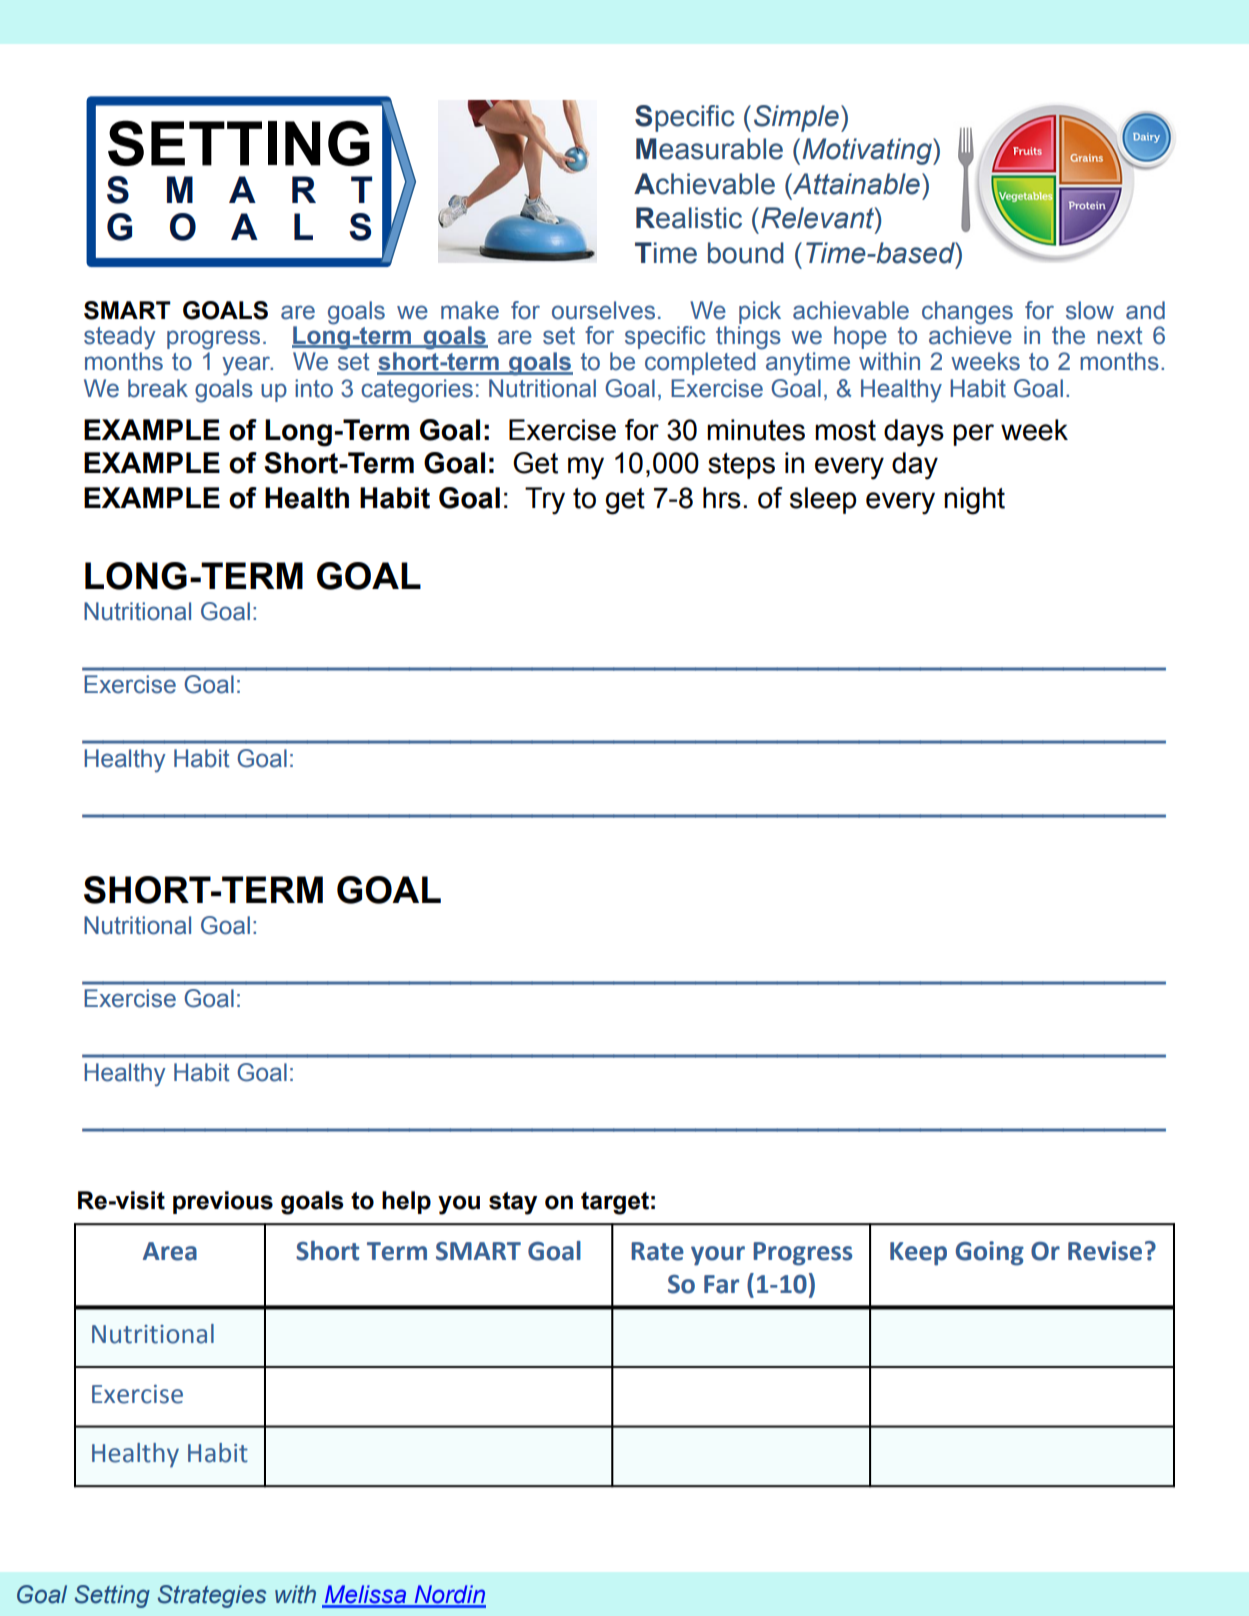 This image has height=1616, width=1249. I want to click on Measurable, so click(709, 149).
